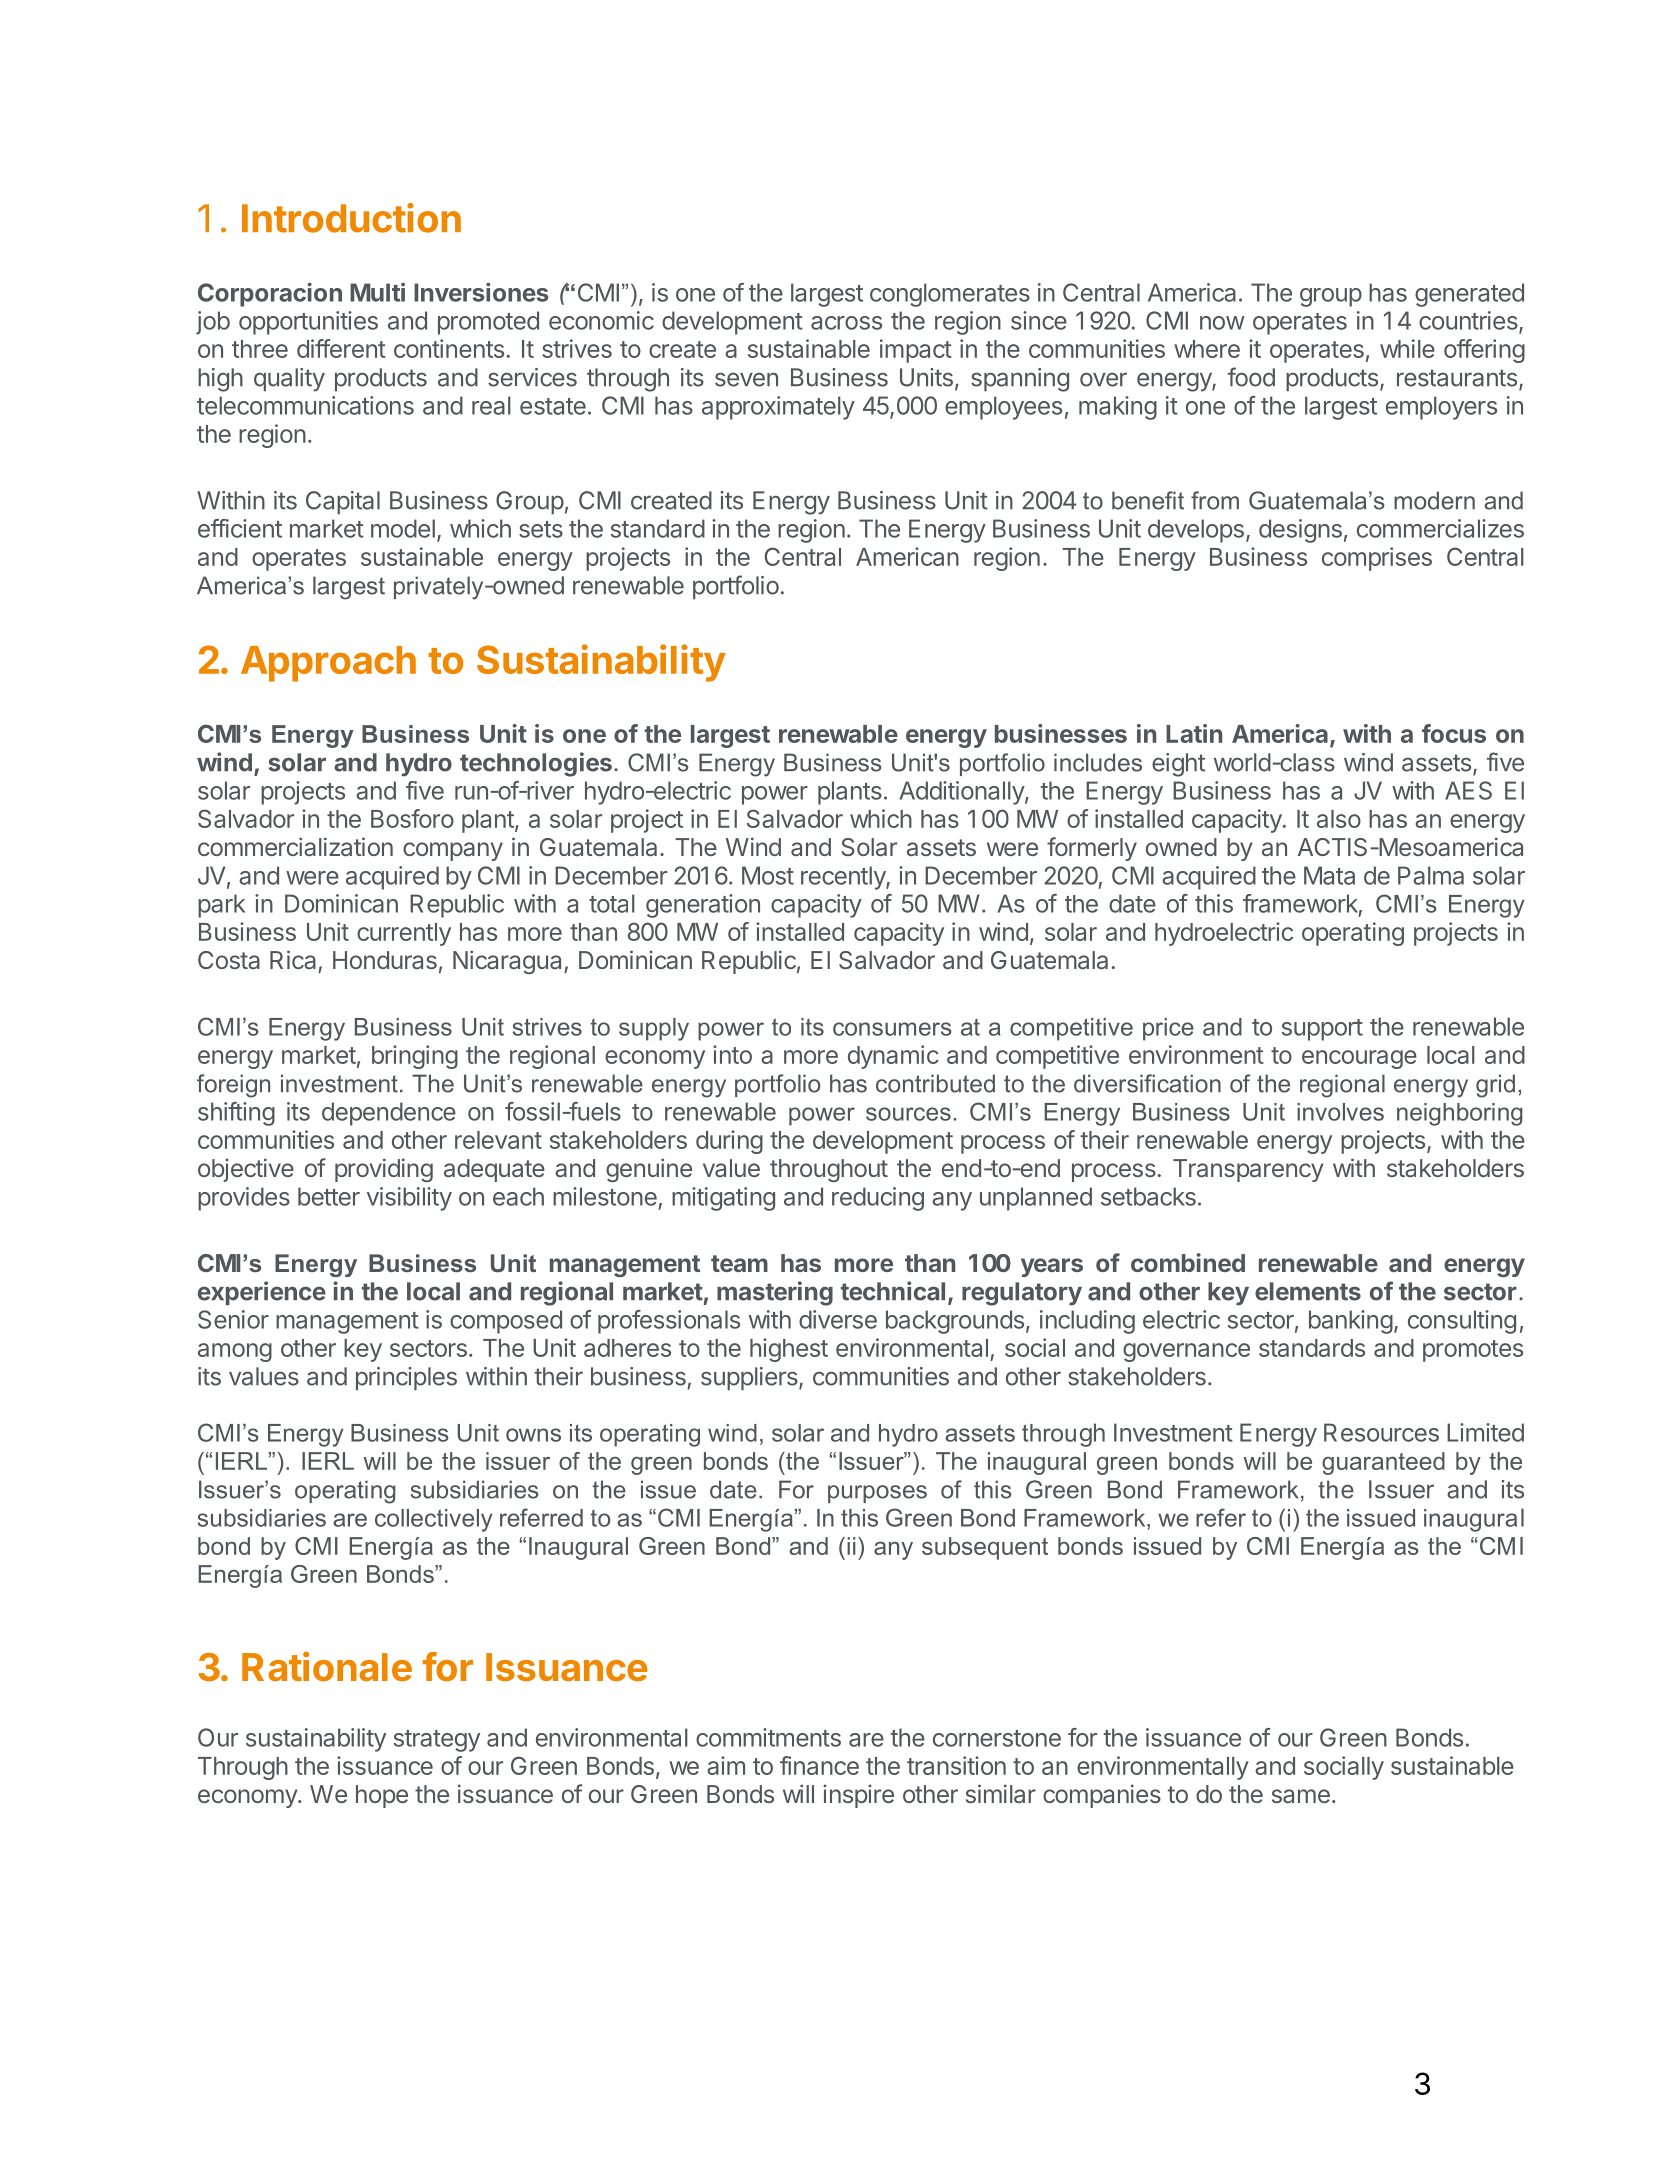 This screenshot has height=2164, width=1672. I want to click on strategy, so click(437, 1741).
